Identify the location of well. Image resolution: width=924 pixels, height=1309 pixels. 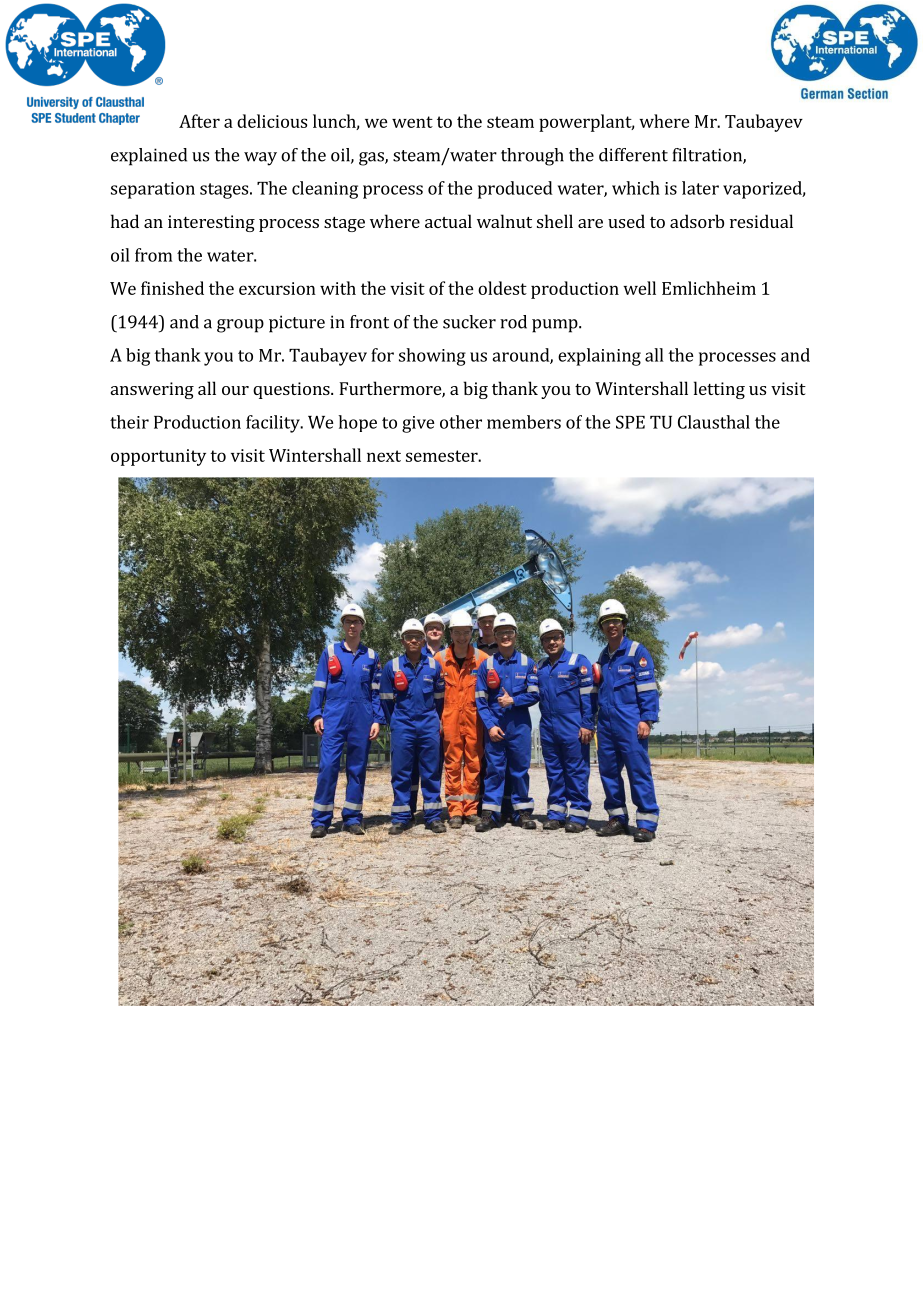
(639, 288).
